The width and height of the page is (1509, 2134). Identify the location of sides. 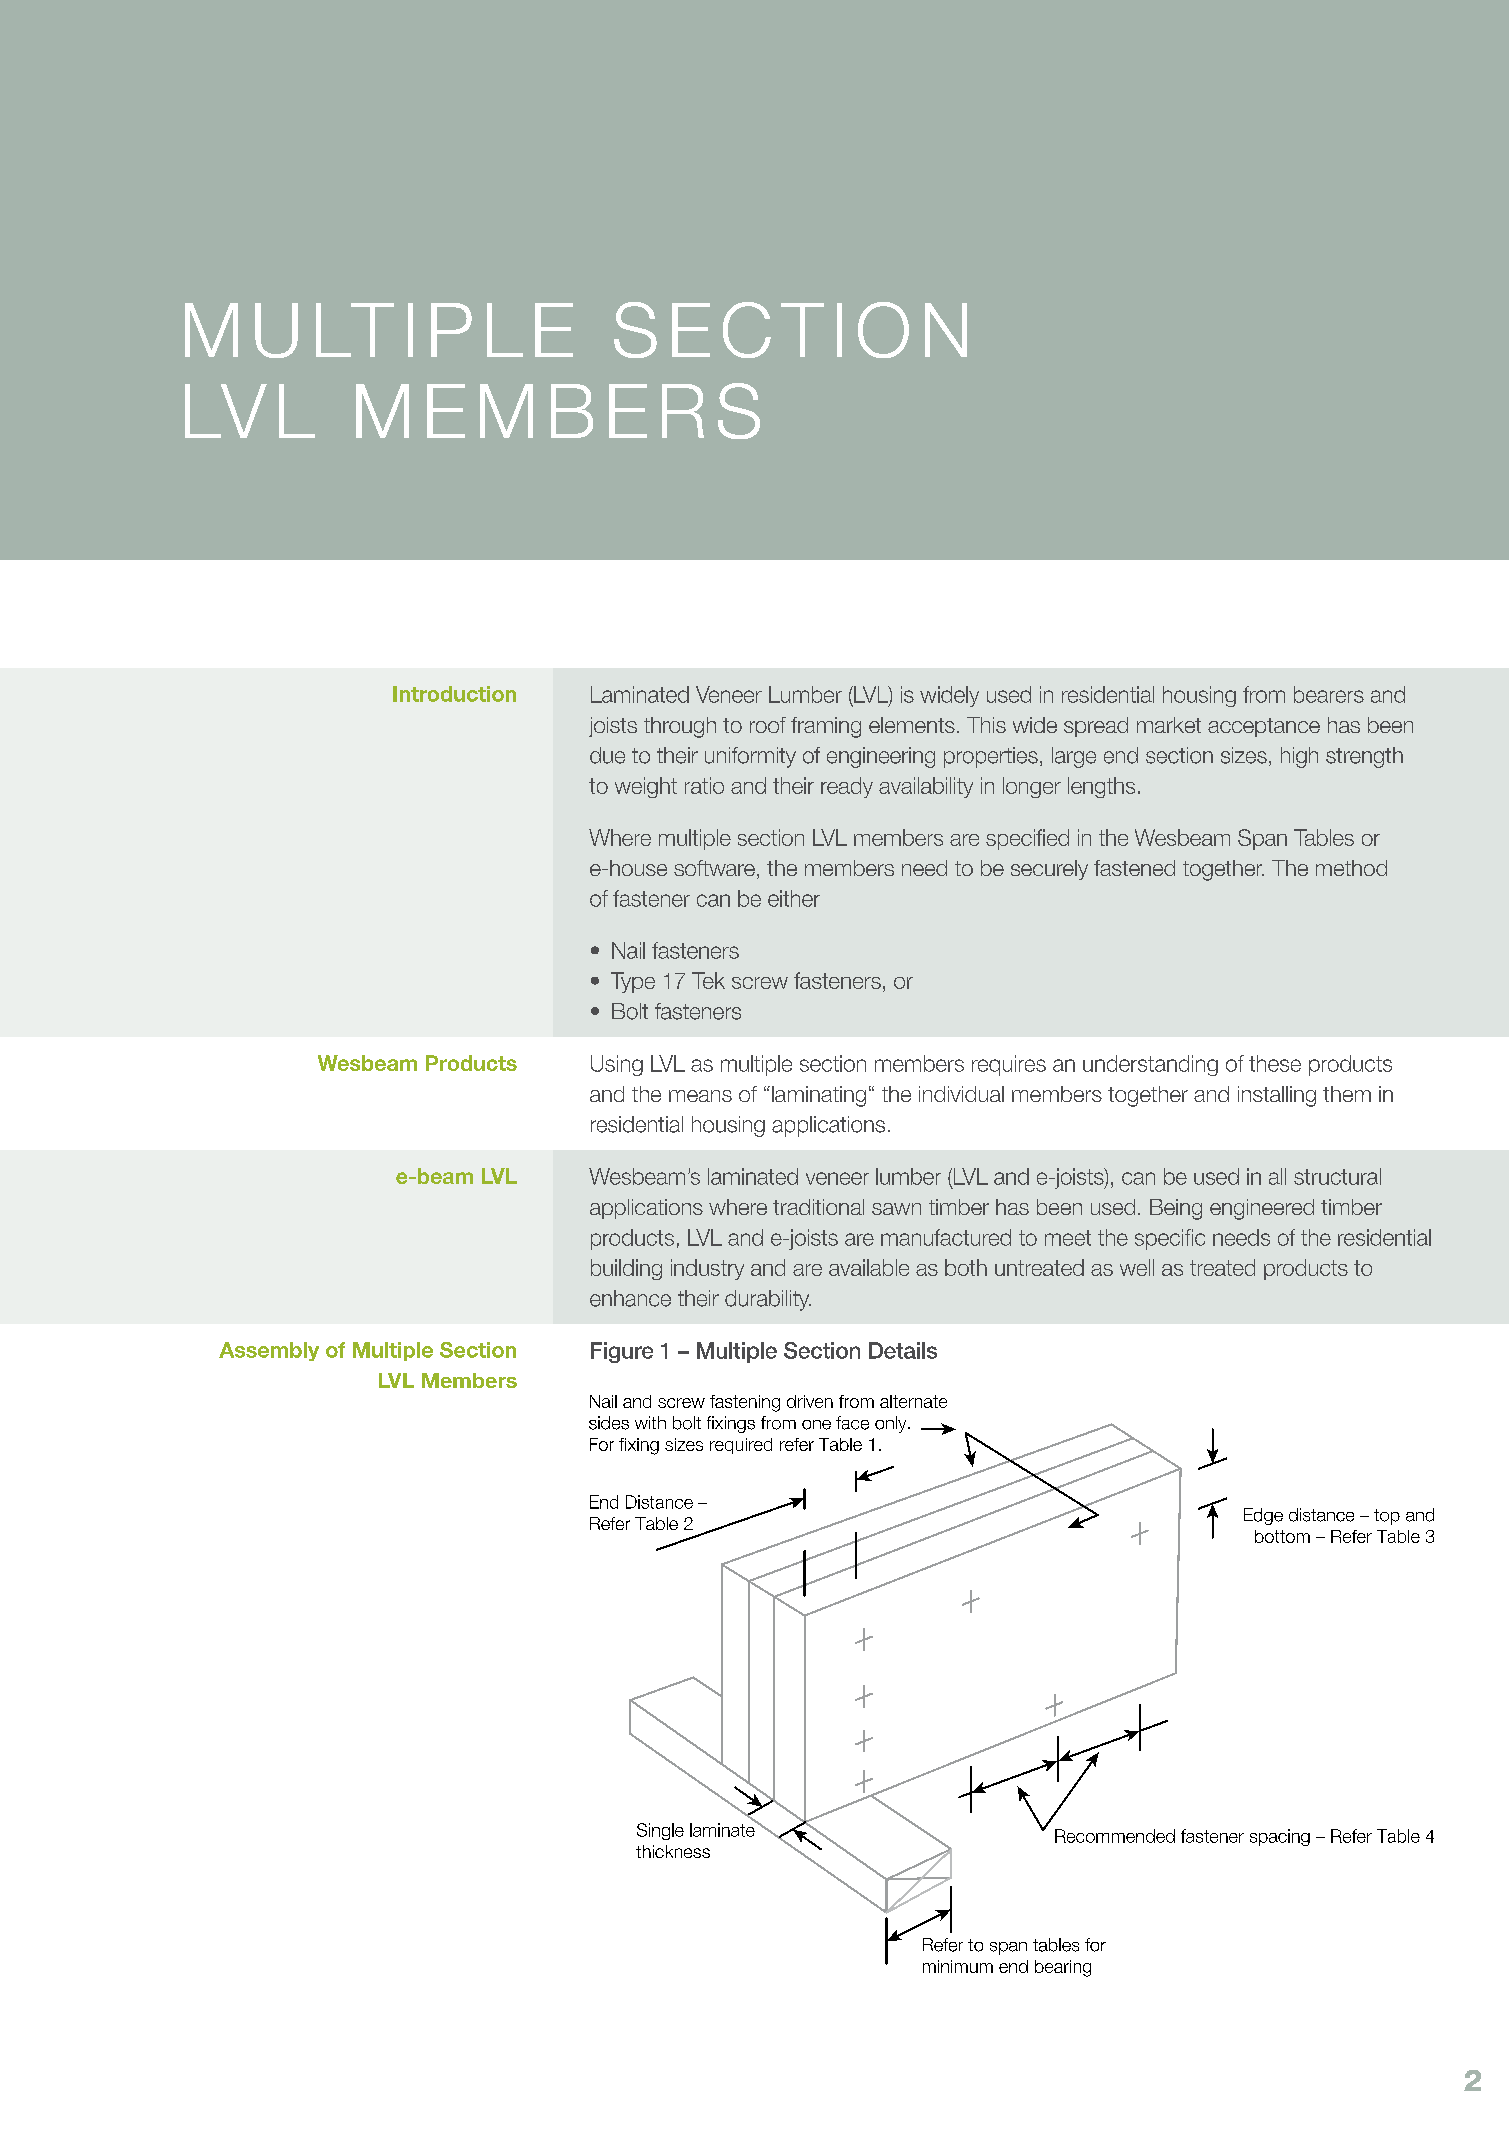
(609, 1423).
